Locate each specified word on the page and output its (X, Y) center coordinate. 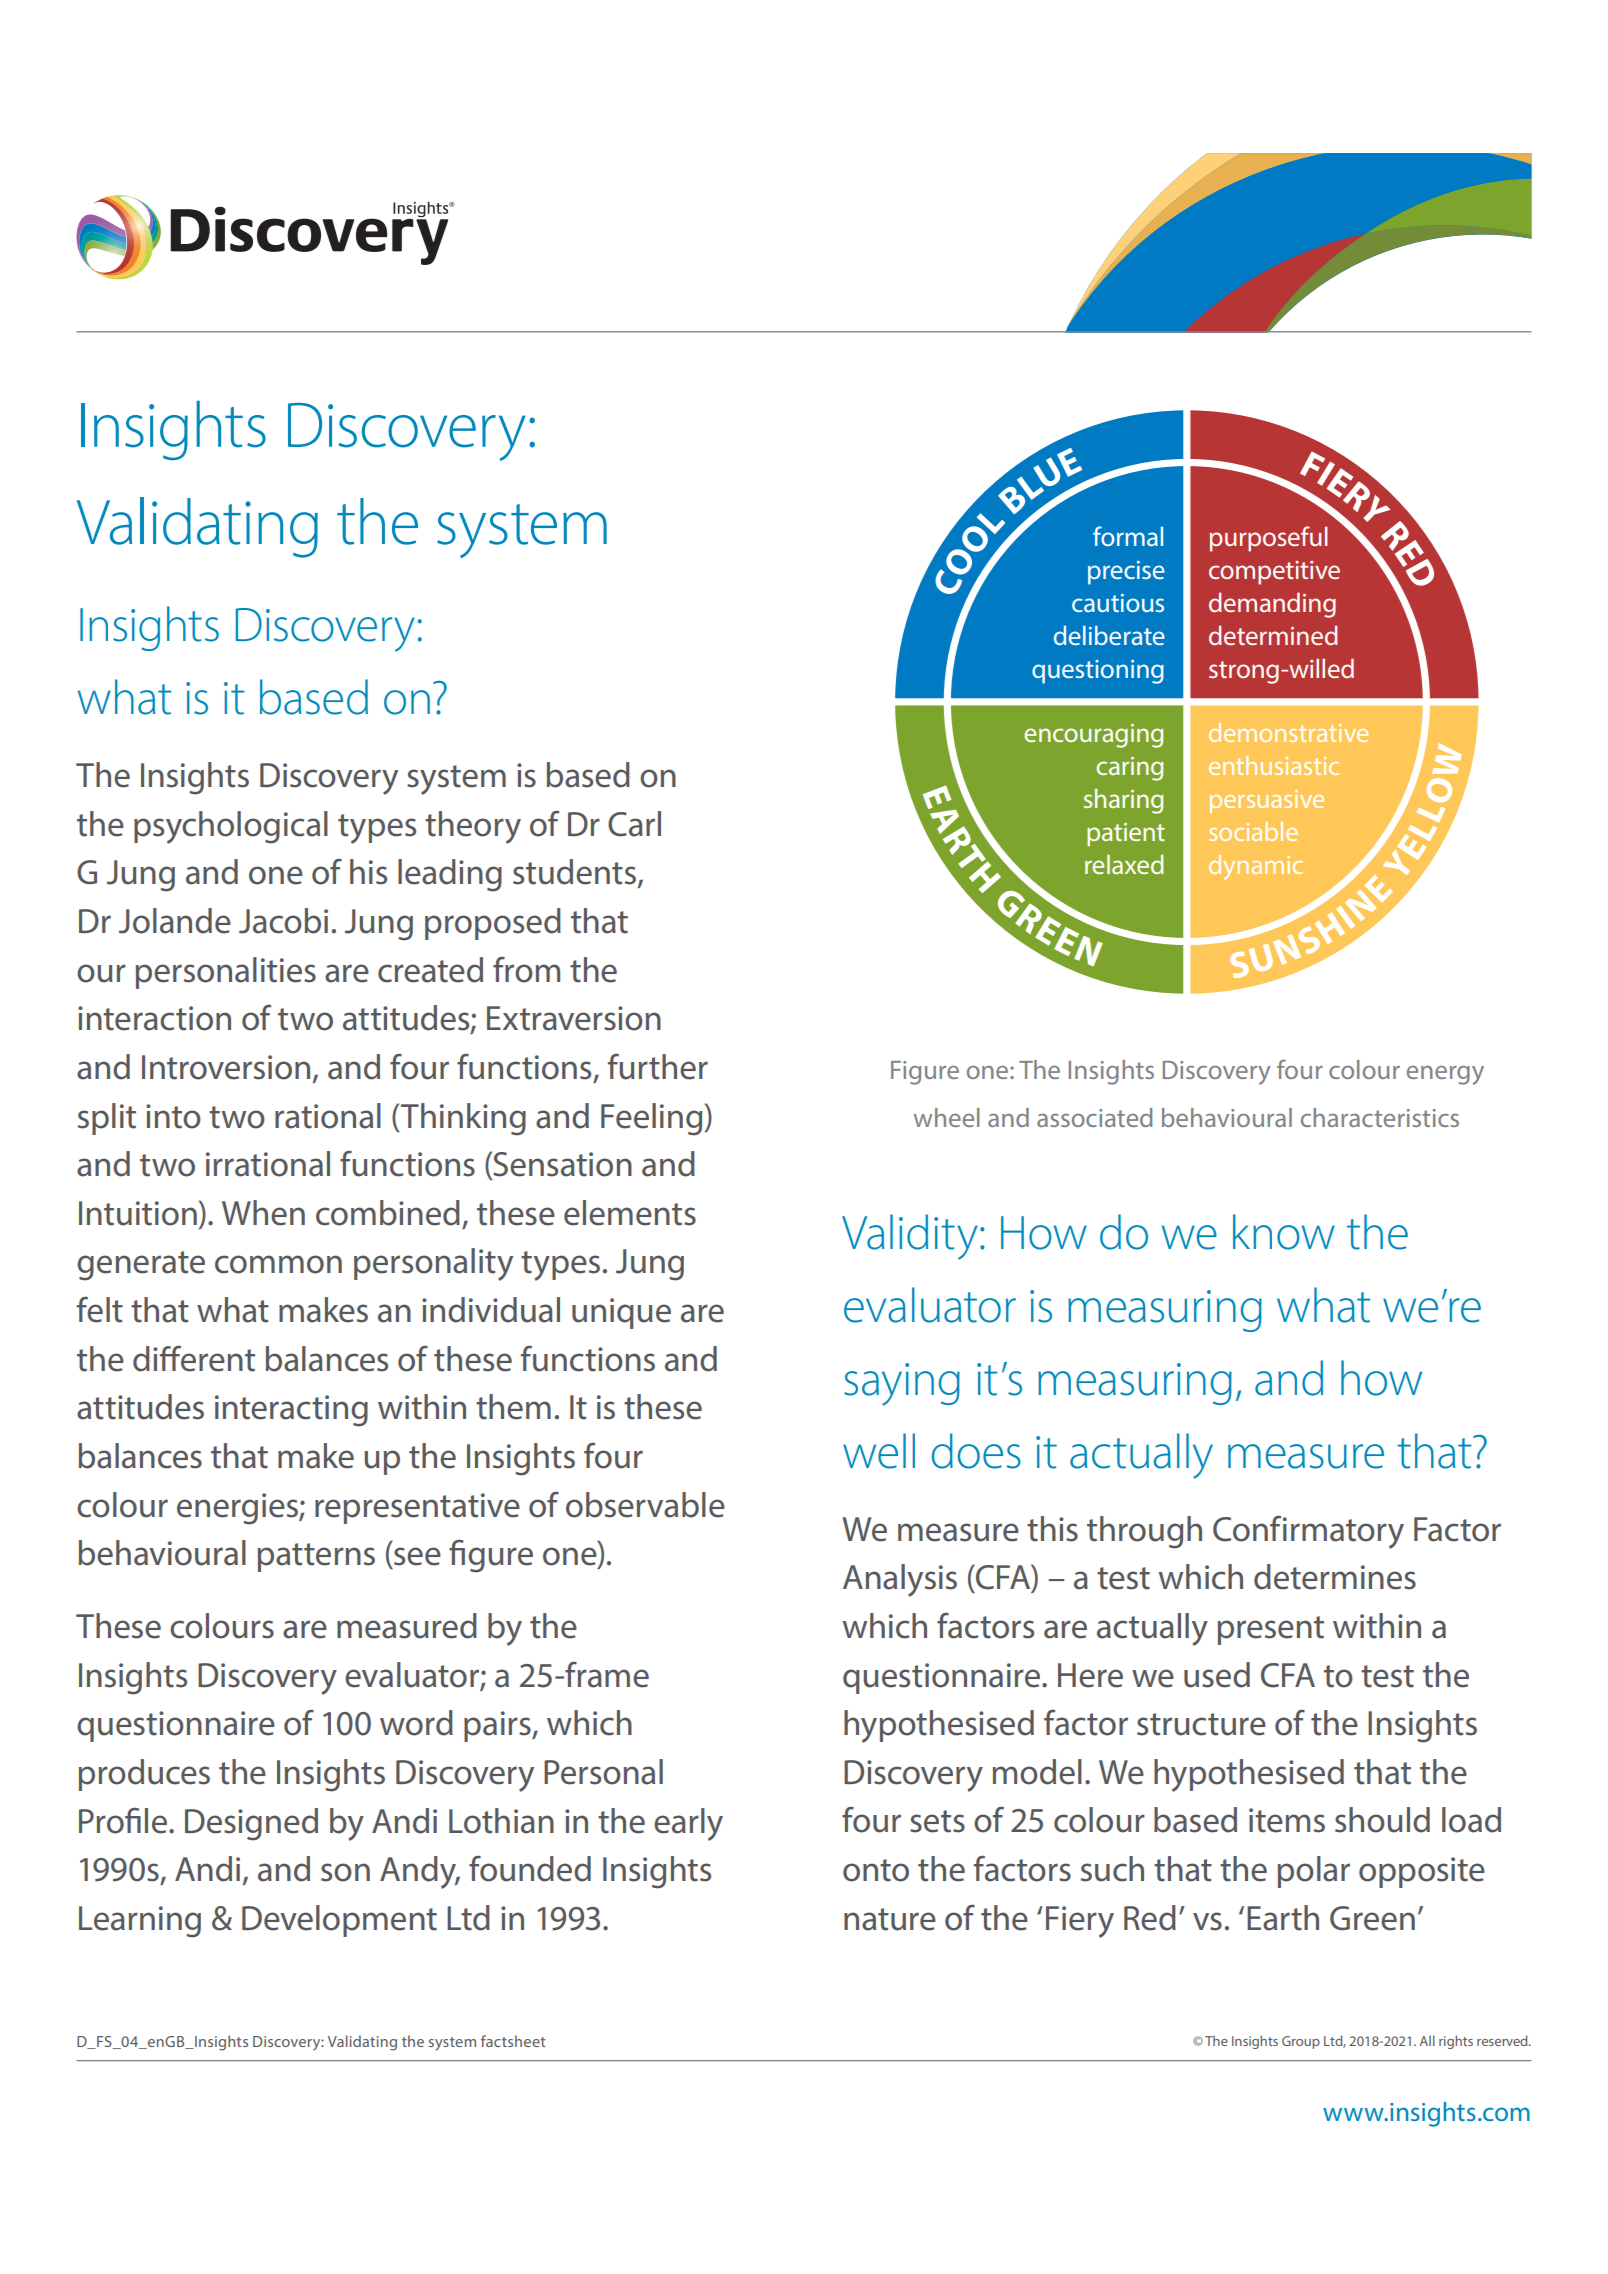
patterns (316, 1557)
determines (1335, 1577)
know (1284, 1232)
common (278, 1264)
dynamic (1256, 867)
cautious (1118, 603)
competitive (1274, 573)
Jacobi (283, 921)
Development (339, 1921)
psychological (231, 827)
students (576, 873)
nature (890, 1919)
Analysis (900, 1580)
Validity (910, 1237)
